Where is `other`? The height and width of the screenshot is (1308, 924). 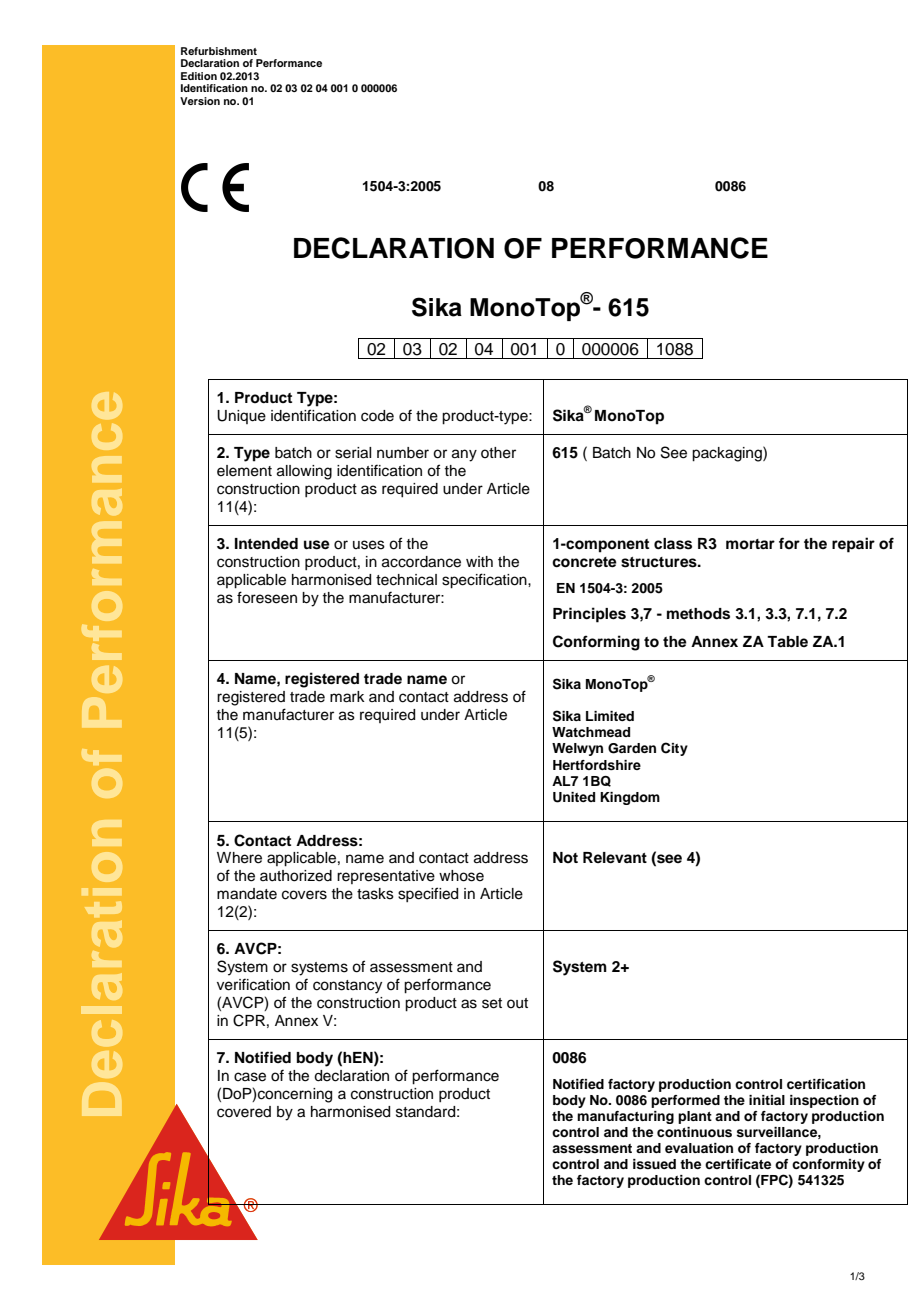
other is located at coordinates (498, 453).
